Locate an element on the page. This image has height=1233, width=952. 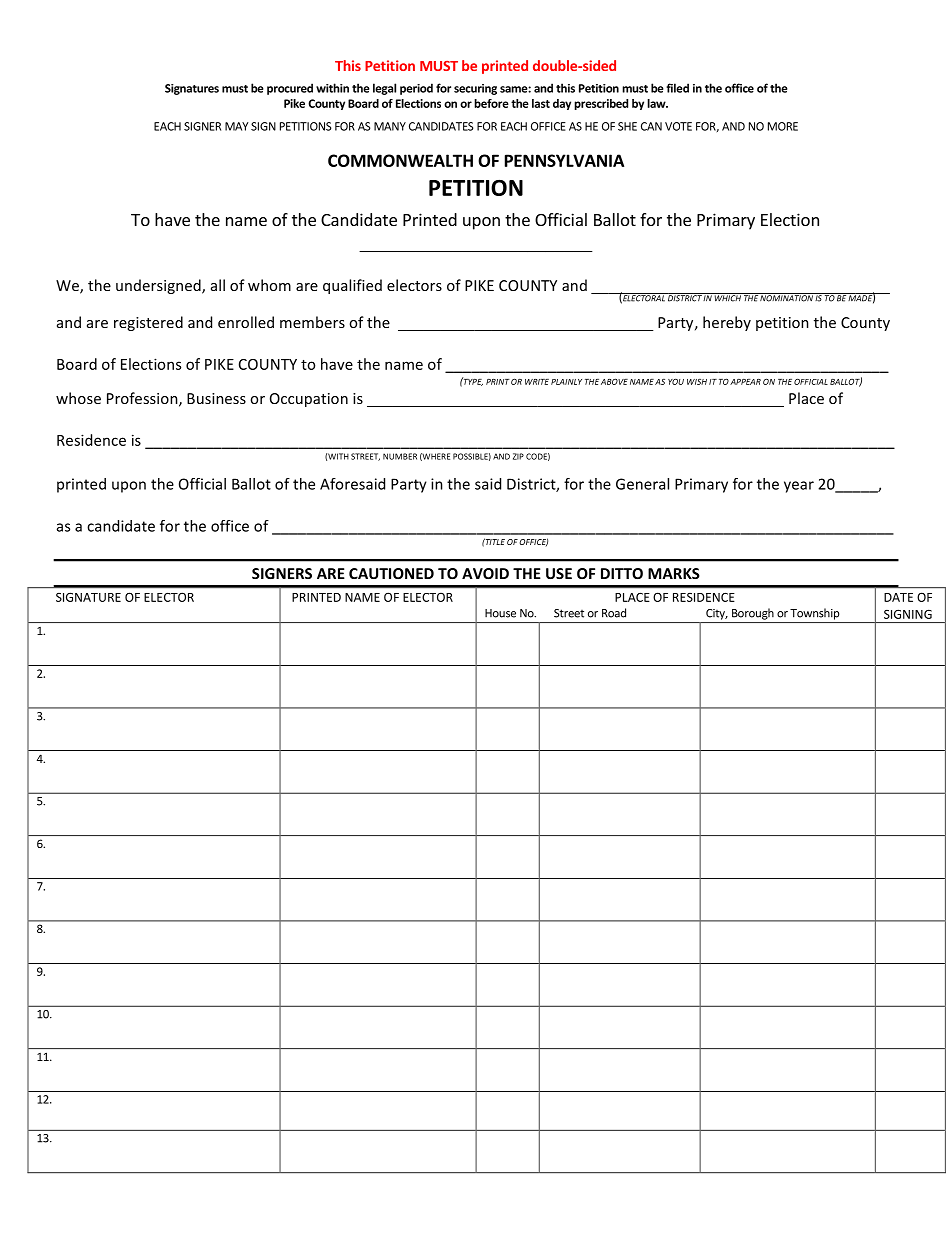
MAY is located at coordinates (237, 126).
